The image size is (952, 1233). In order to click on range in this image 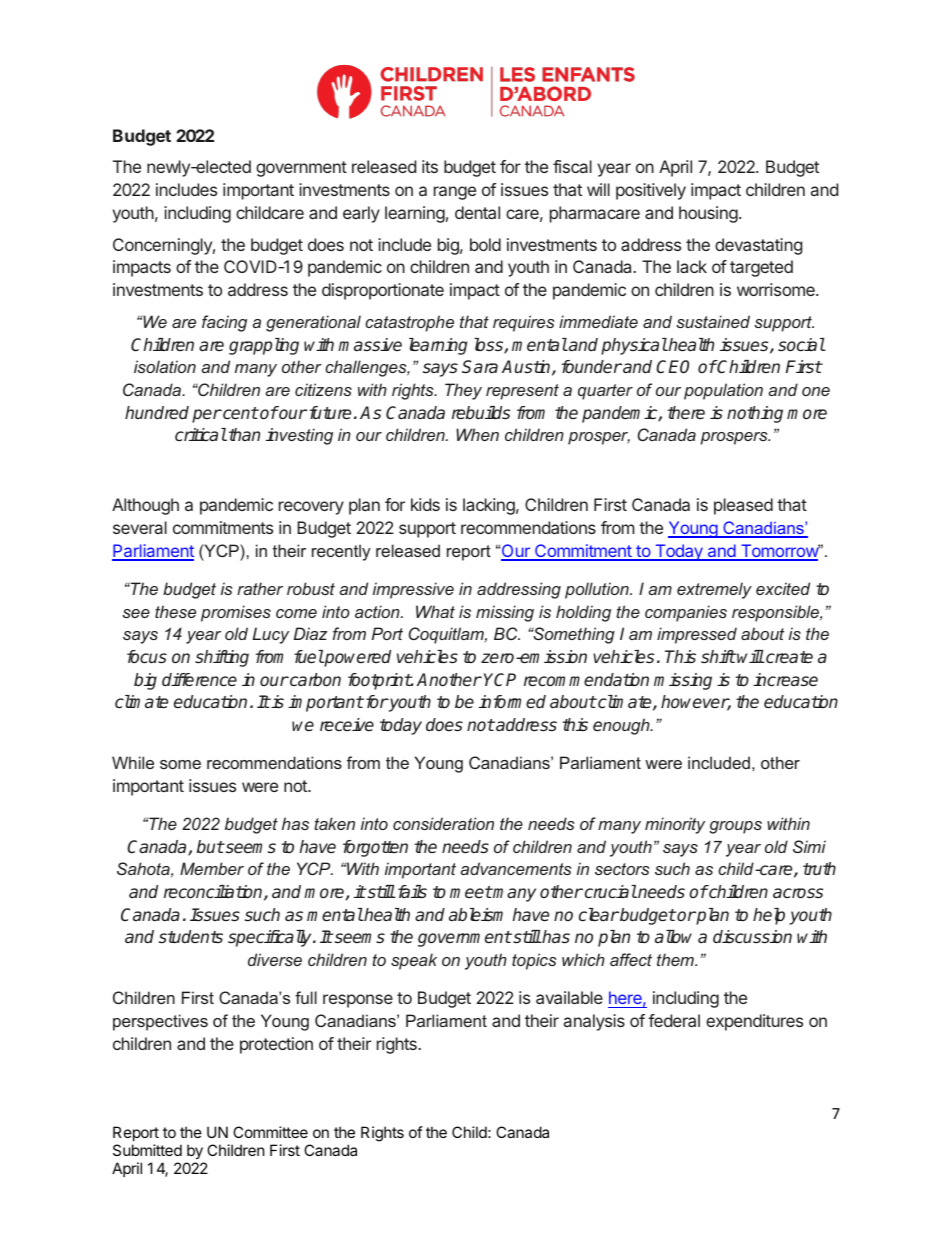, I will do `click(455, 193)`.
